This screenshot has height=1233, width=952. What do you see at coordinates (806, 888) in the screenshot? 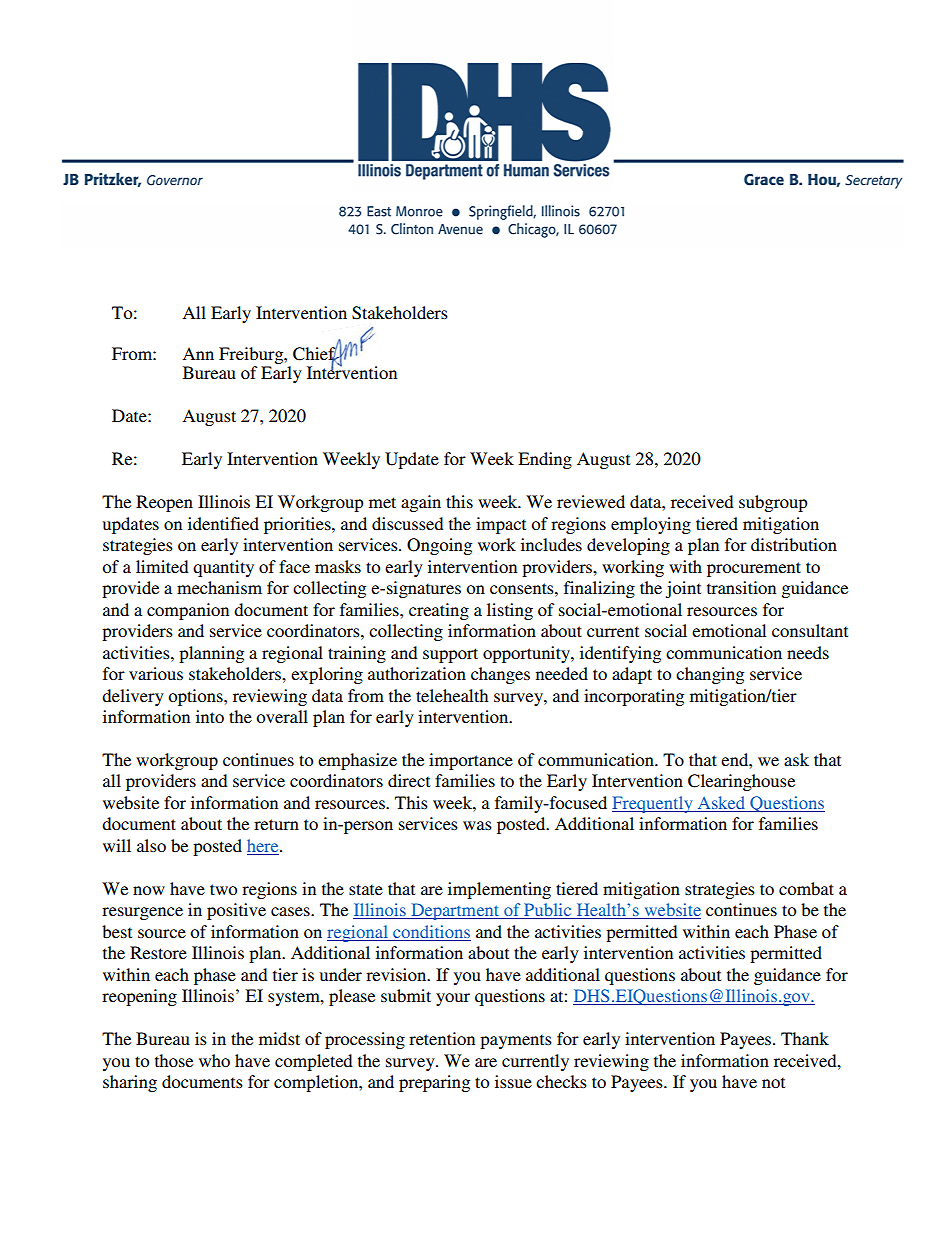
I see `combat` at bounding box center [806, 888].
